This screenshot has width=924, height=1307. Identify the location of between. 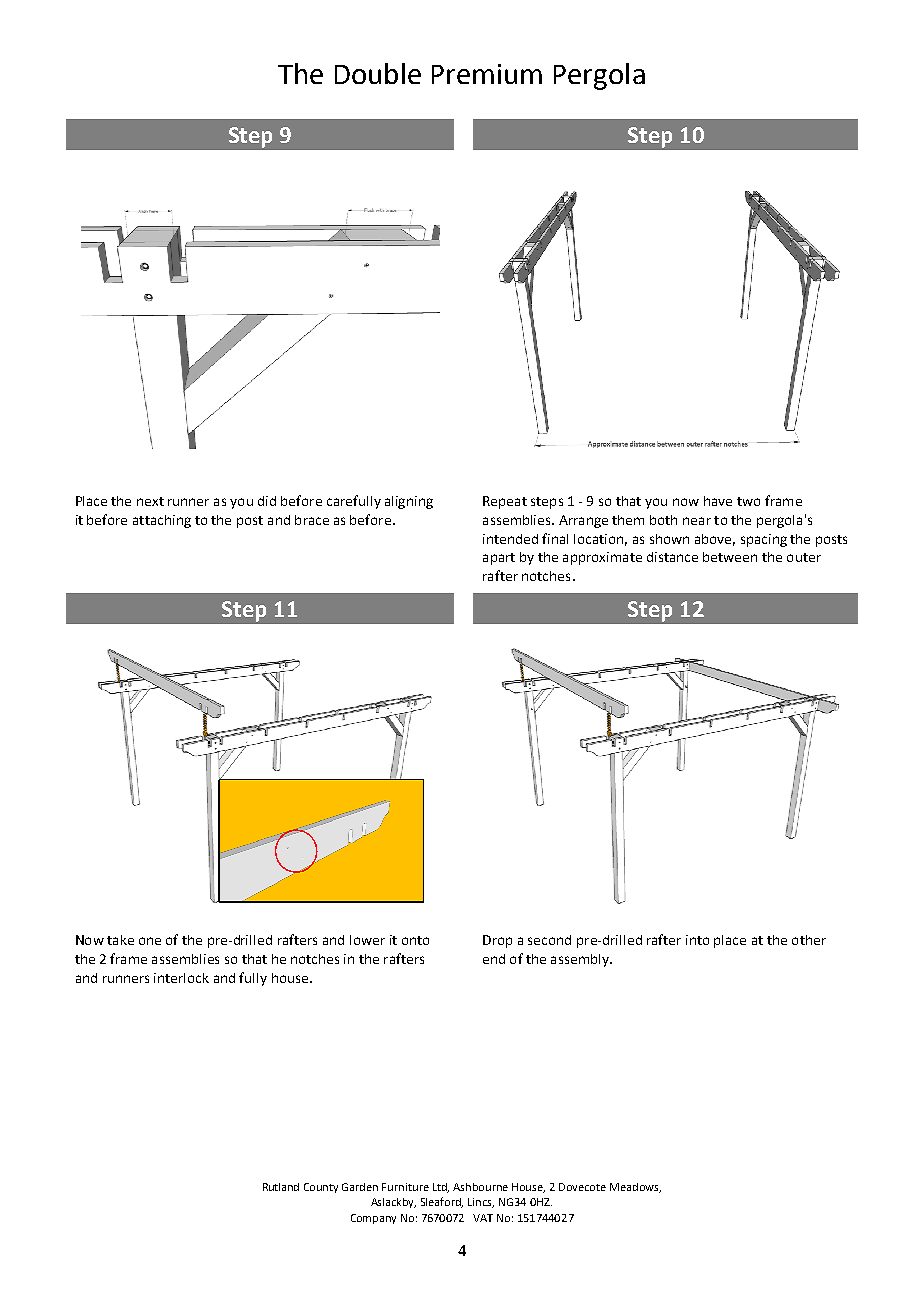
(730, 557).
